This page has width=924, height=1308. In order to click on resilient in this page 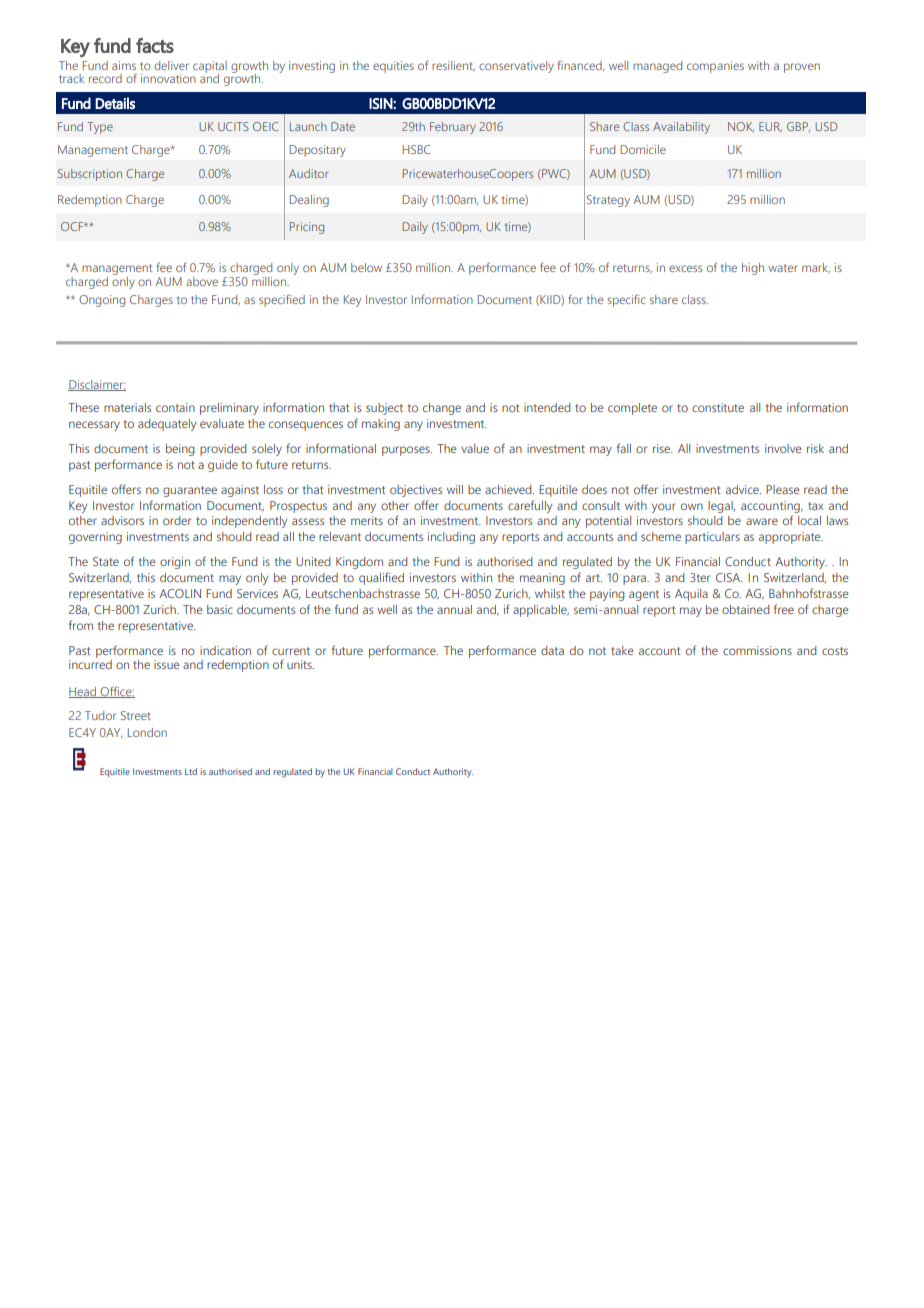, I will do `click(453, 66)`.
